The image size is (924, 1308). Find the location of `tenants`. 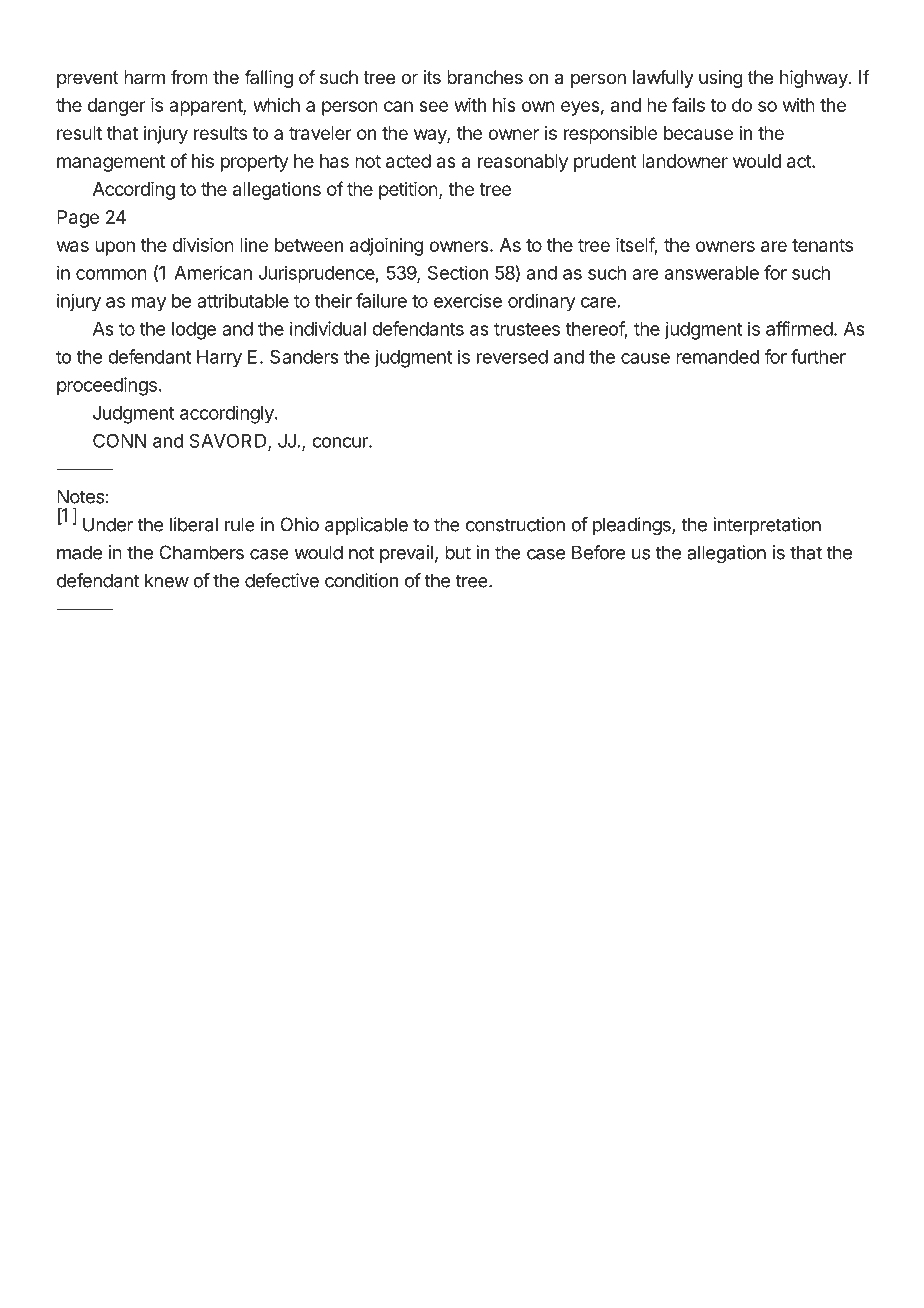

tenants is located at coordinates (822, 245).
